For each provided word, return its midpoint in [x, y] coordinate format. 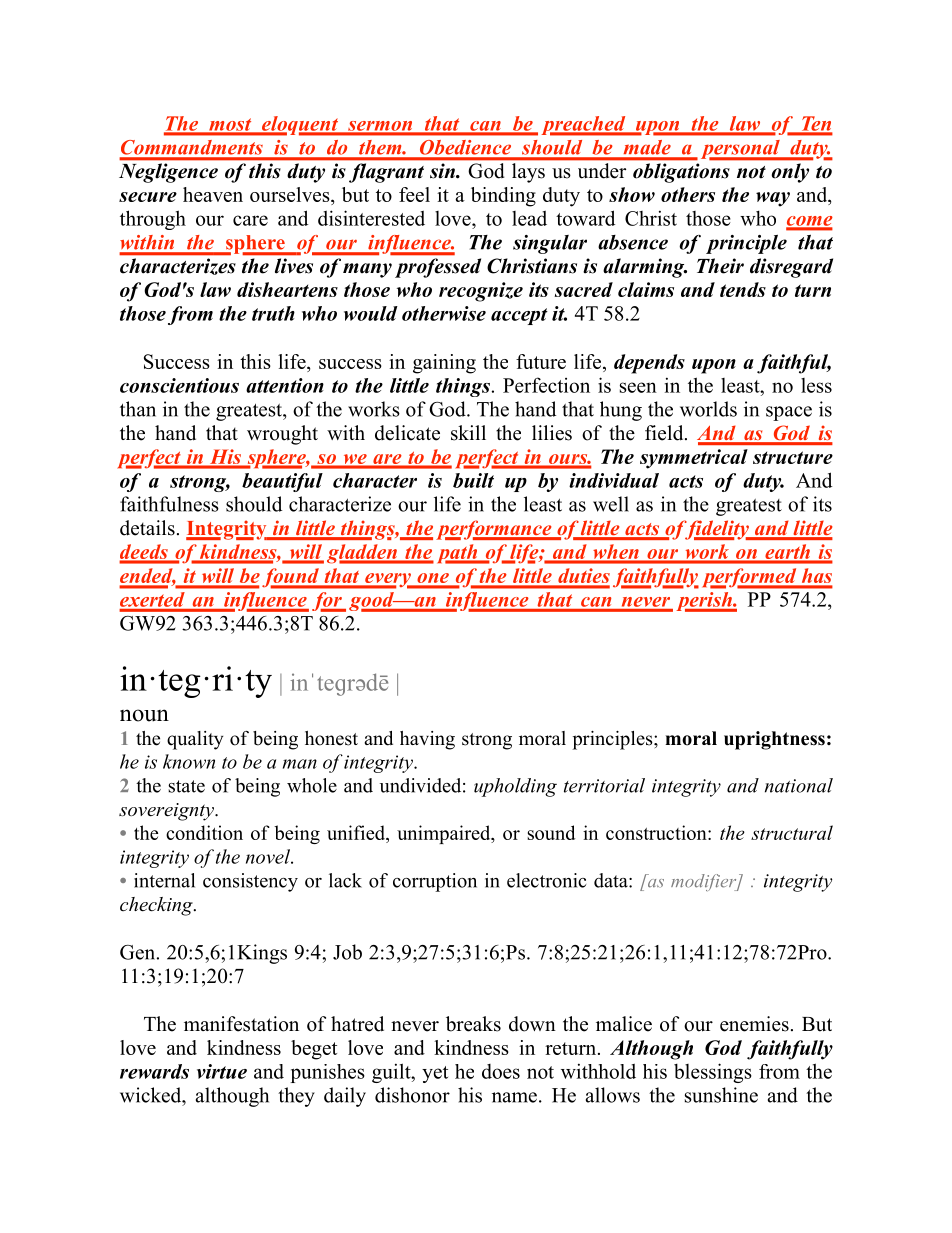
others [688, 194]
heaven [213, 194]
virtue [222, 1071]
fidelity [717, 530]
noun [144, 715]
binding [503, 197]
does [501, 1071]
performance [495, 530]
